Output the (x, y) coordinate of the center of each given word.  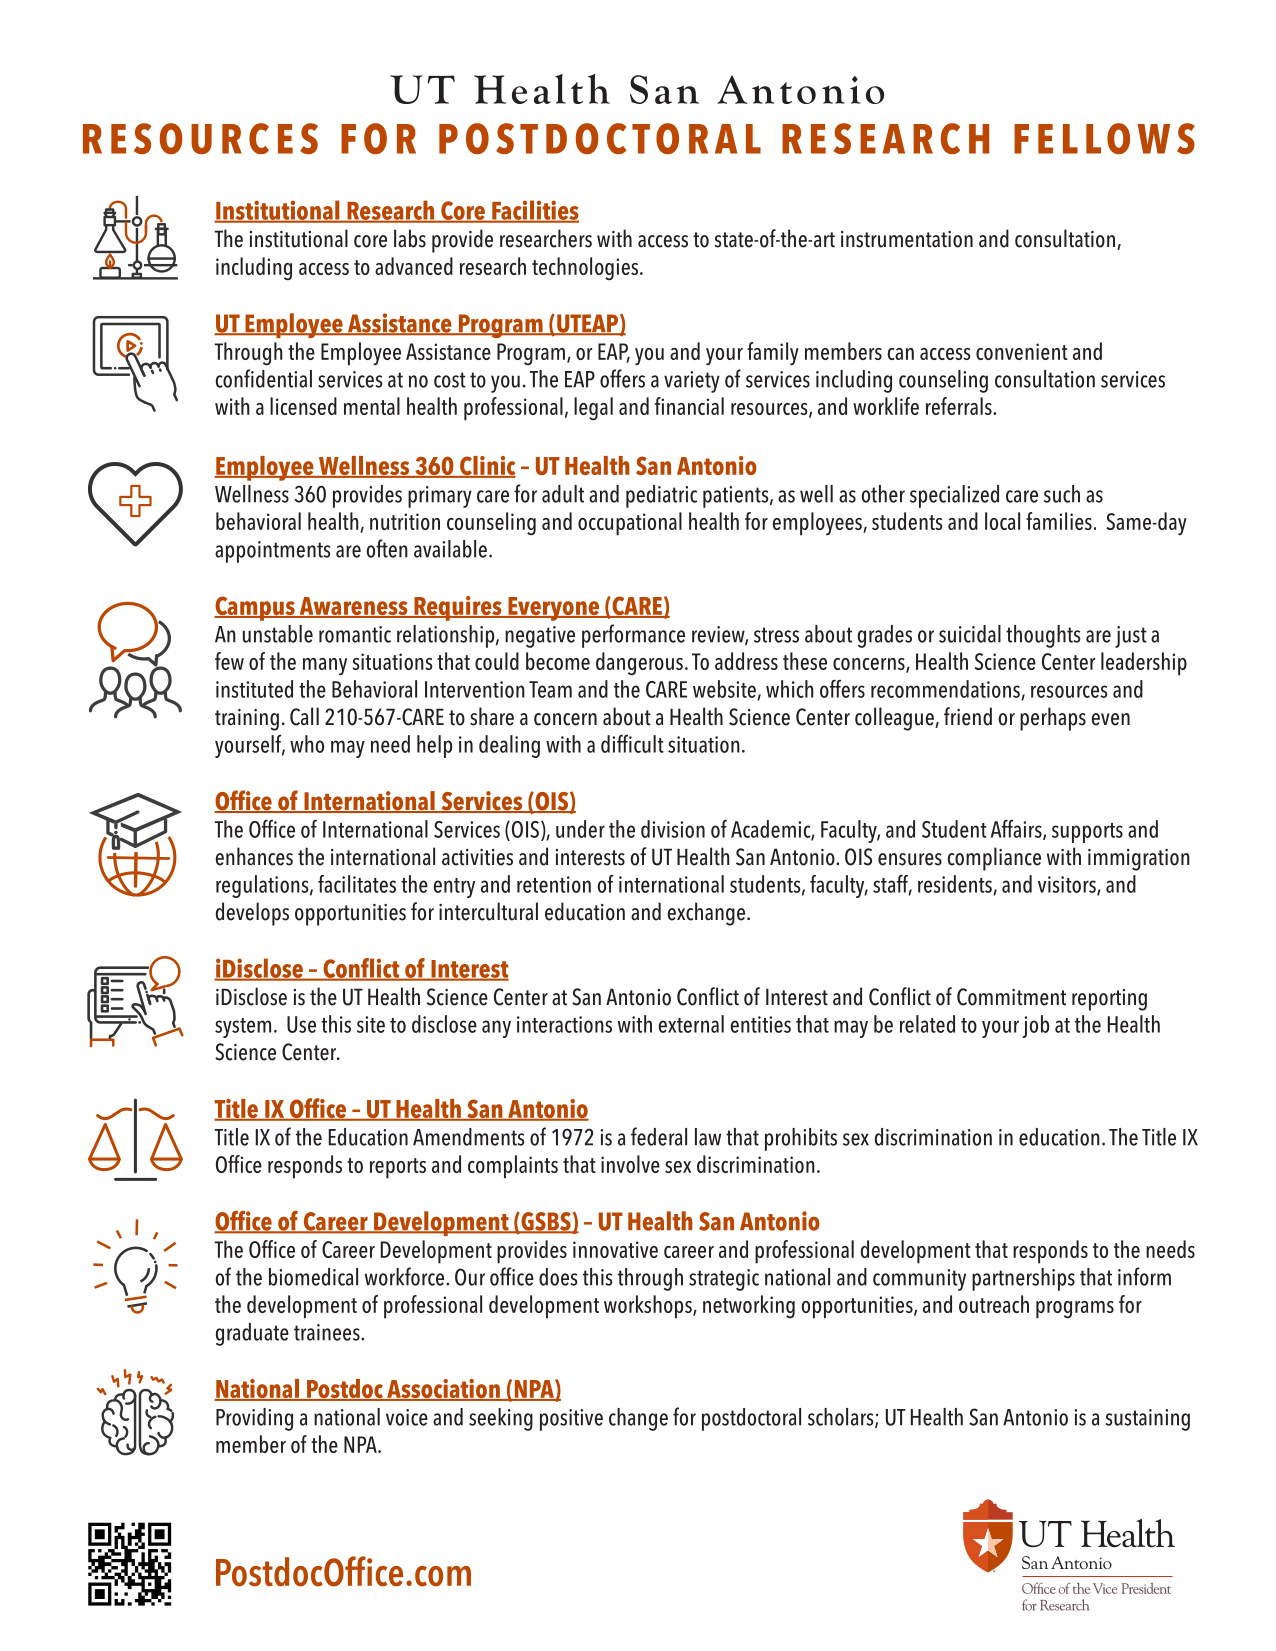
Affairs (1017, 829)
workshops (649, 1307)
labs (410, 238)
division (673, 829)
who (307, 744)
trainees (328, 1332)
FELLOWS (1104, 138)
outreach (994, 1304)
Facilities (534, 211)
